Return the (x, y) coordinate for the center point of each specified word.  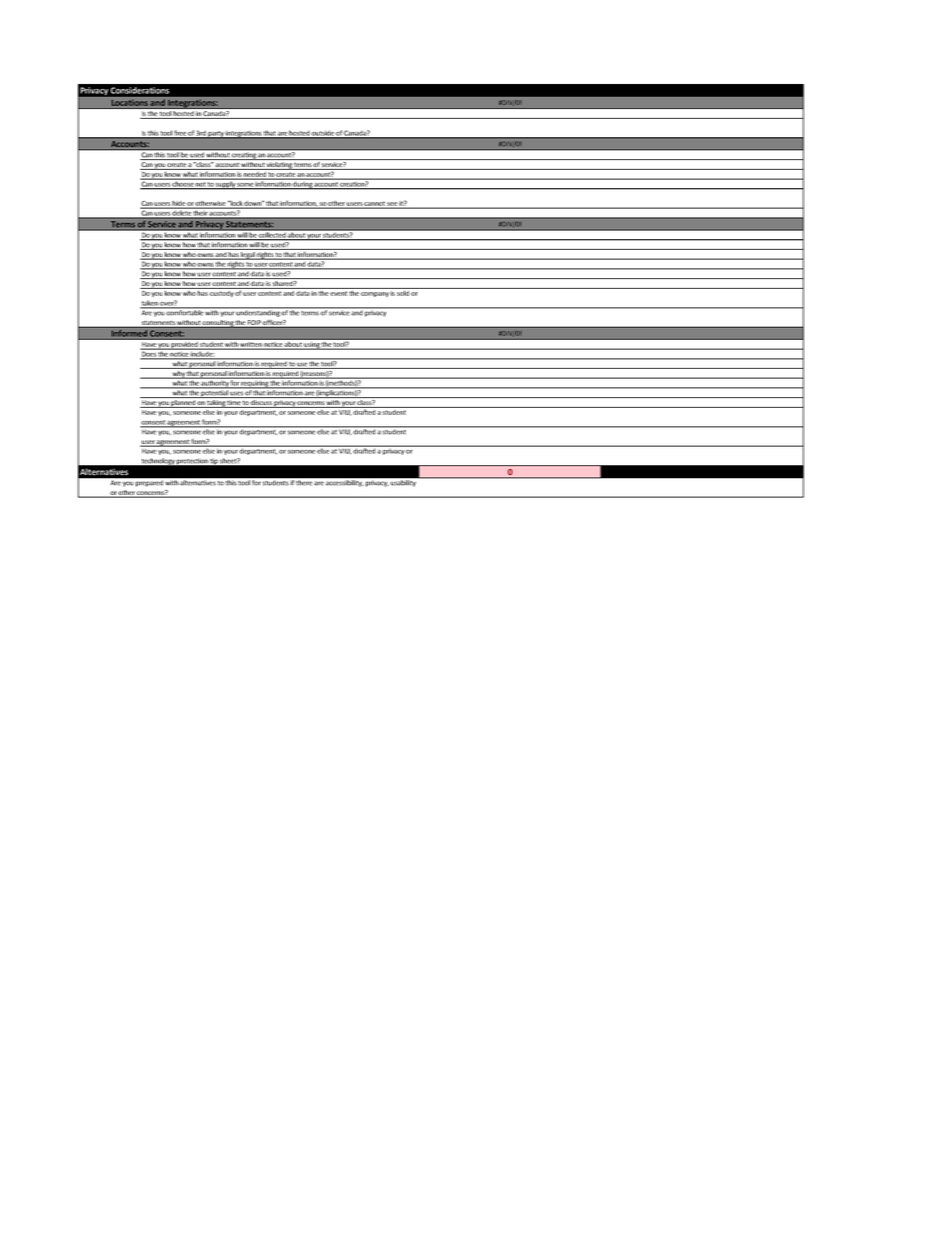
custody (222, 292)
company (375, 294)
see (392, 205)
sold (403, 292)
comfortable (185, 312)
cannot (375, 204)
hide (179, 204)
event (338, 294)
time (234, 404)
